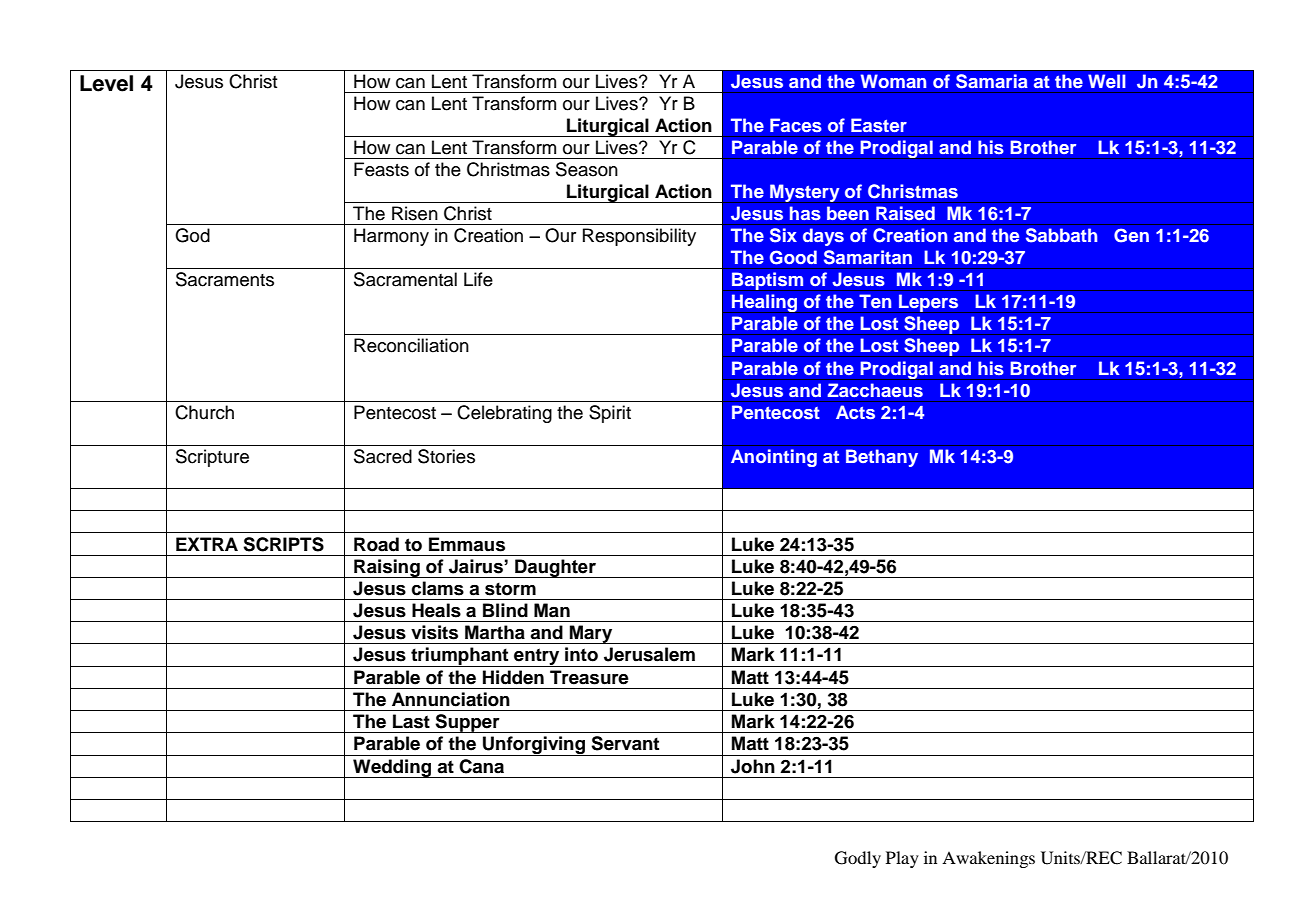 This image has height=924, width=1308. Describe the element at coordinates (991, 81) in the image. I see `Samaria` at that location.
